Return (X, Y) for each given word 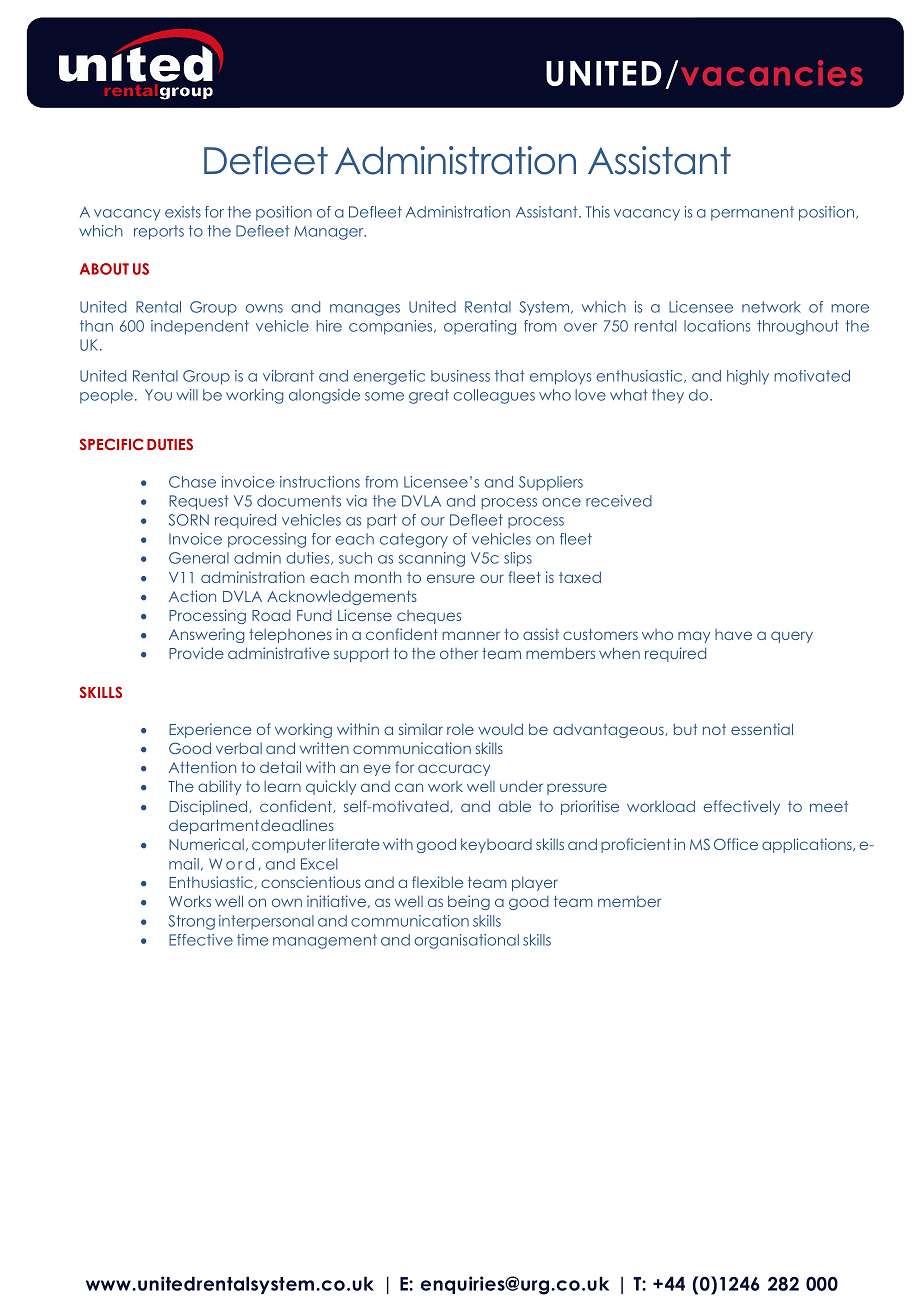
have (733, 634)
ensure (451, 578)
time (252, 940)
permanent (752, 213)
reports (159, 232)
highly (748, 377)
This (597, 212)
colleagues (494, 396)
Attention (202, 767)
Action (192, 596)
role (460, 729)
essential (762, 729)
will (187, 395)
